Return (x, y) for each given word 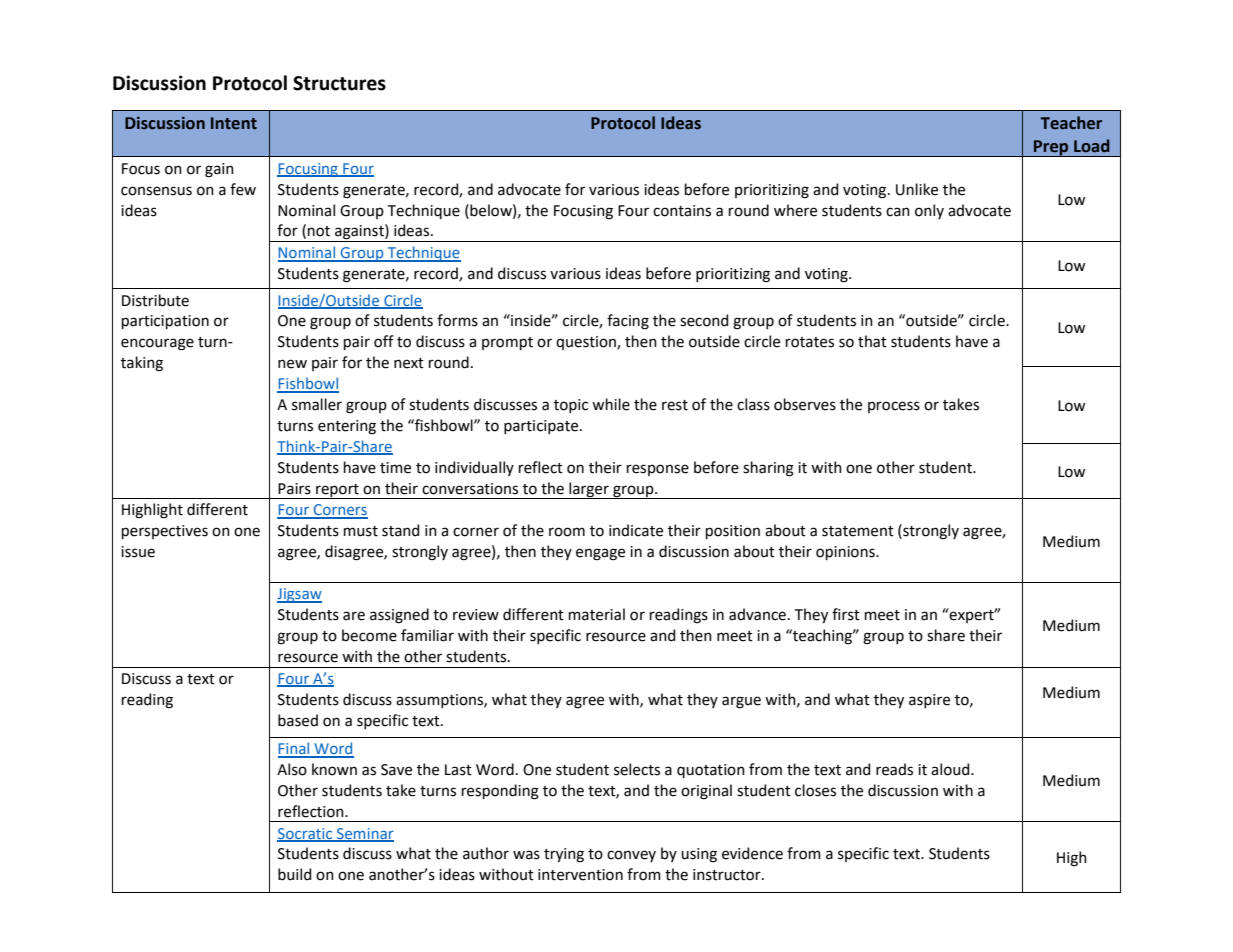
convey (631, 856)
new (292, 364)
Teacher (1071, 123)
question (587, 343)
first (846, 614)
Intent (234, 123)
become (369, 635)
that (872, 341)
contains (682, 211)
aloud (951, 769)
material (597, 614)
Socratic (306, 834)
